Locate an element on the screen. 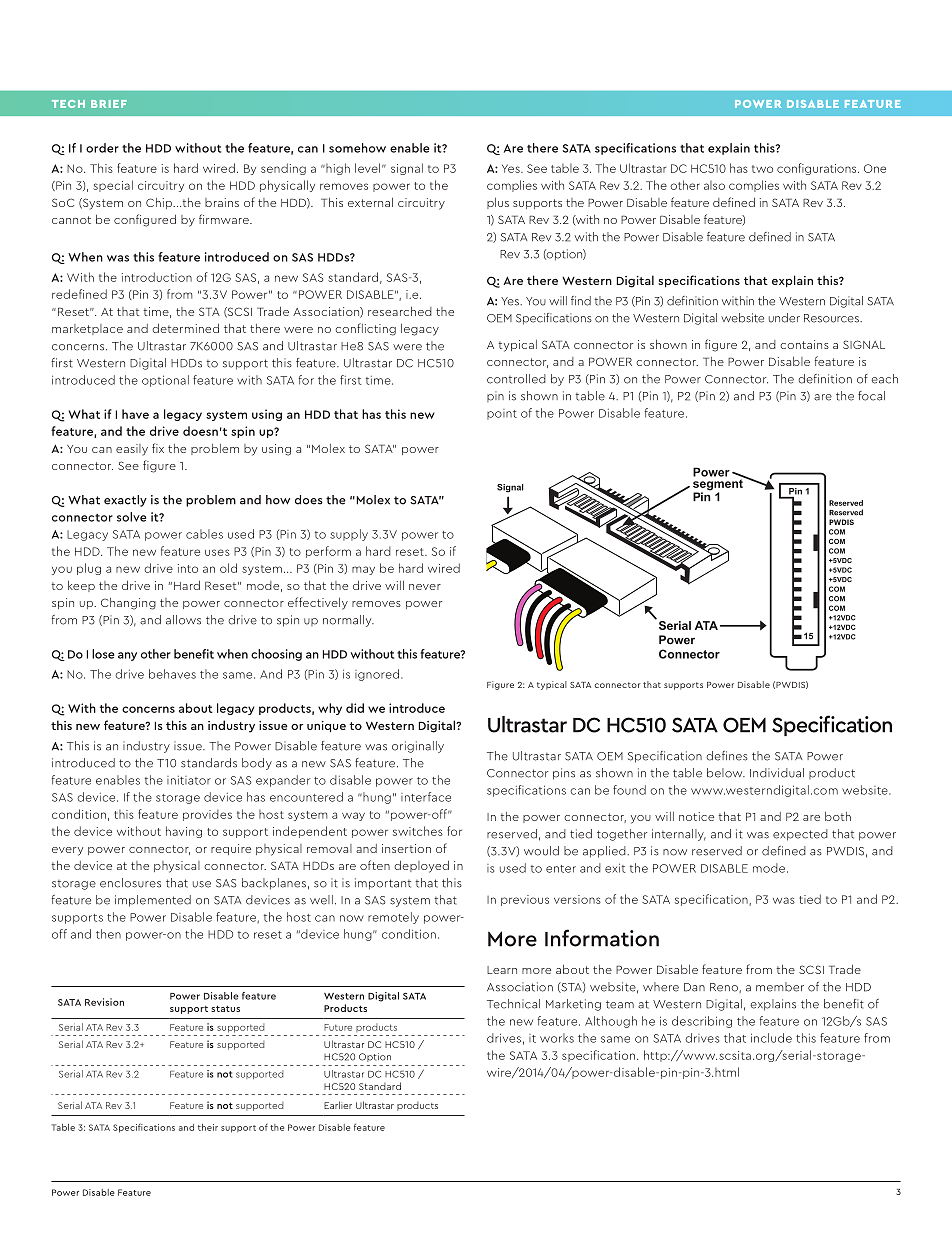 The height and width of the screenshot is (1233, 952). fix is located at coordinates (158, 448).
